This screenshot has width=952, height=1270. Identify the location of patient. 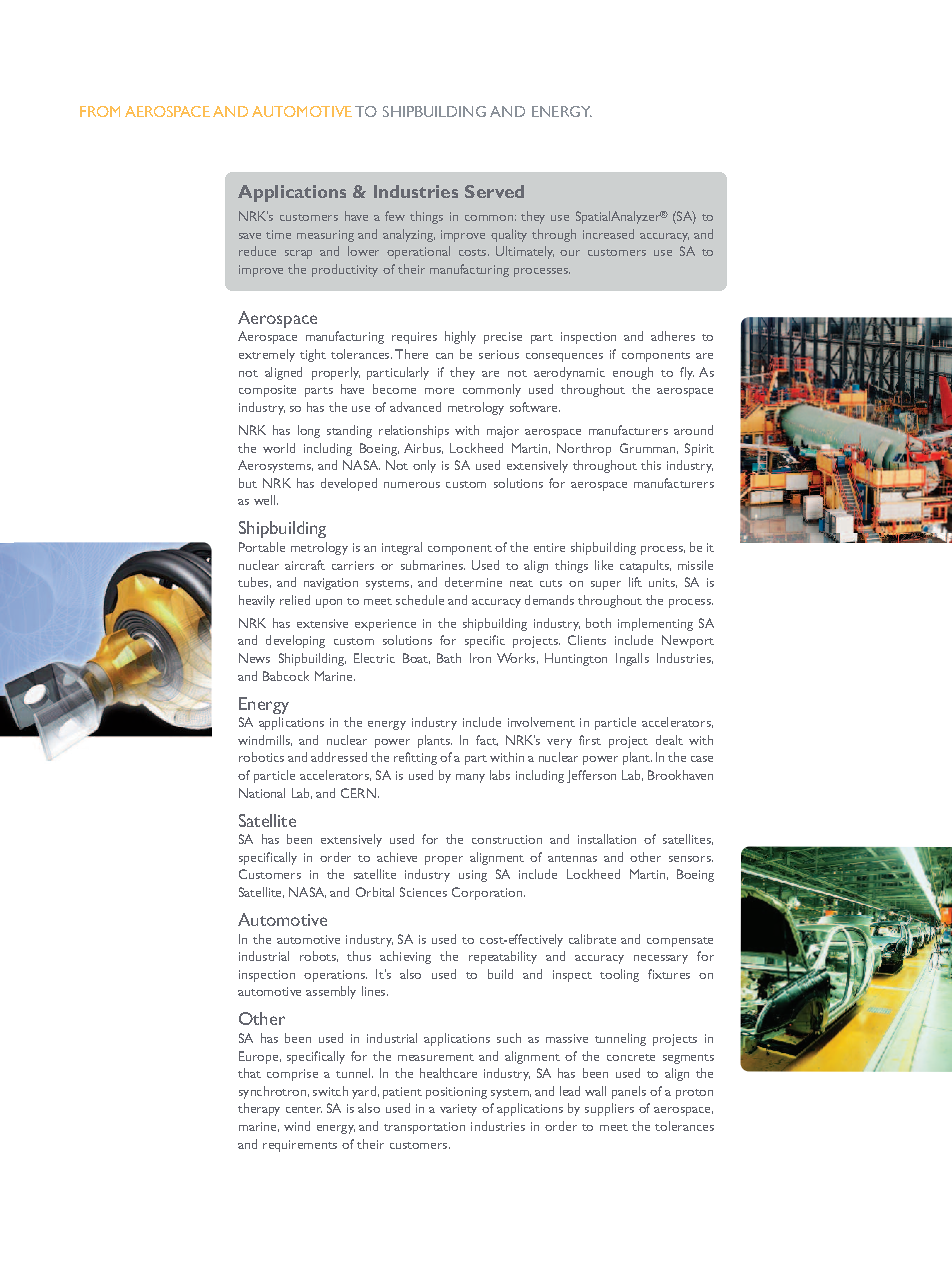
(402, 1093).
